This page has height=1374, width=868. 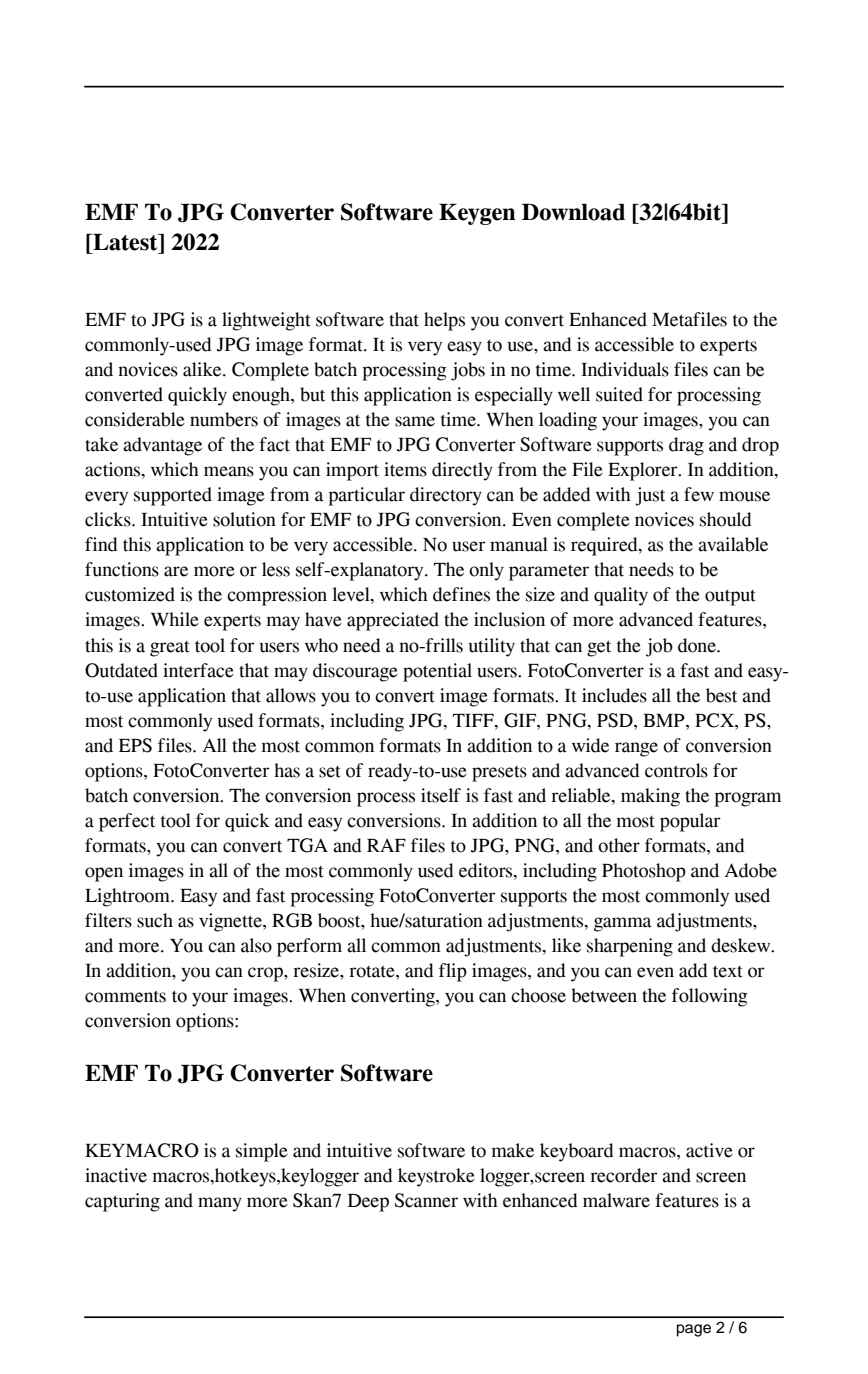 What do you see at coordinates (125, 242) in the page?
I see `Latest` at bounding box center [125, 242].
